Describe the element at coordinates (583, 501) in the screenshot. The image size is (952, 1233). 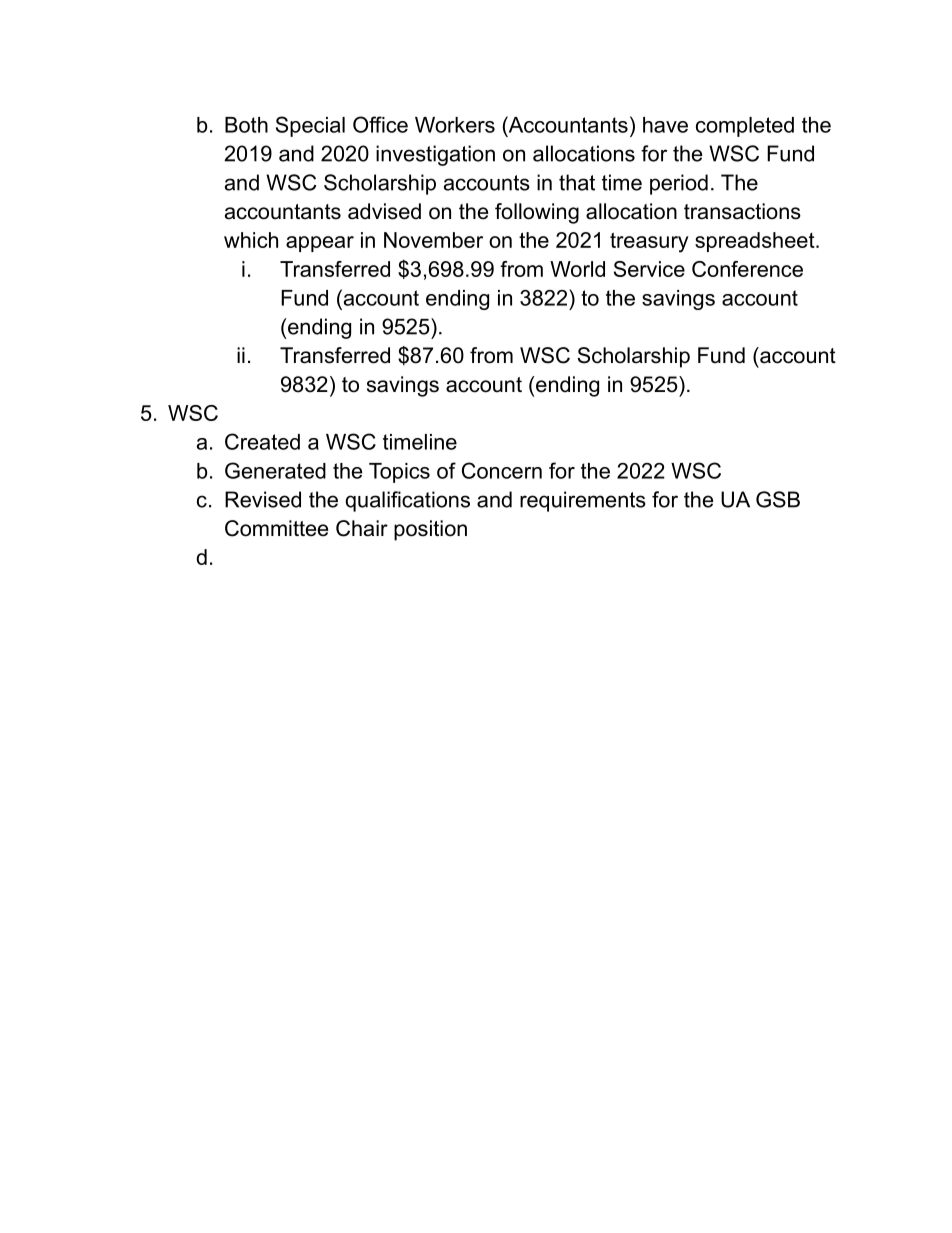
I see `requirements` at that location.
